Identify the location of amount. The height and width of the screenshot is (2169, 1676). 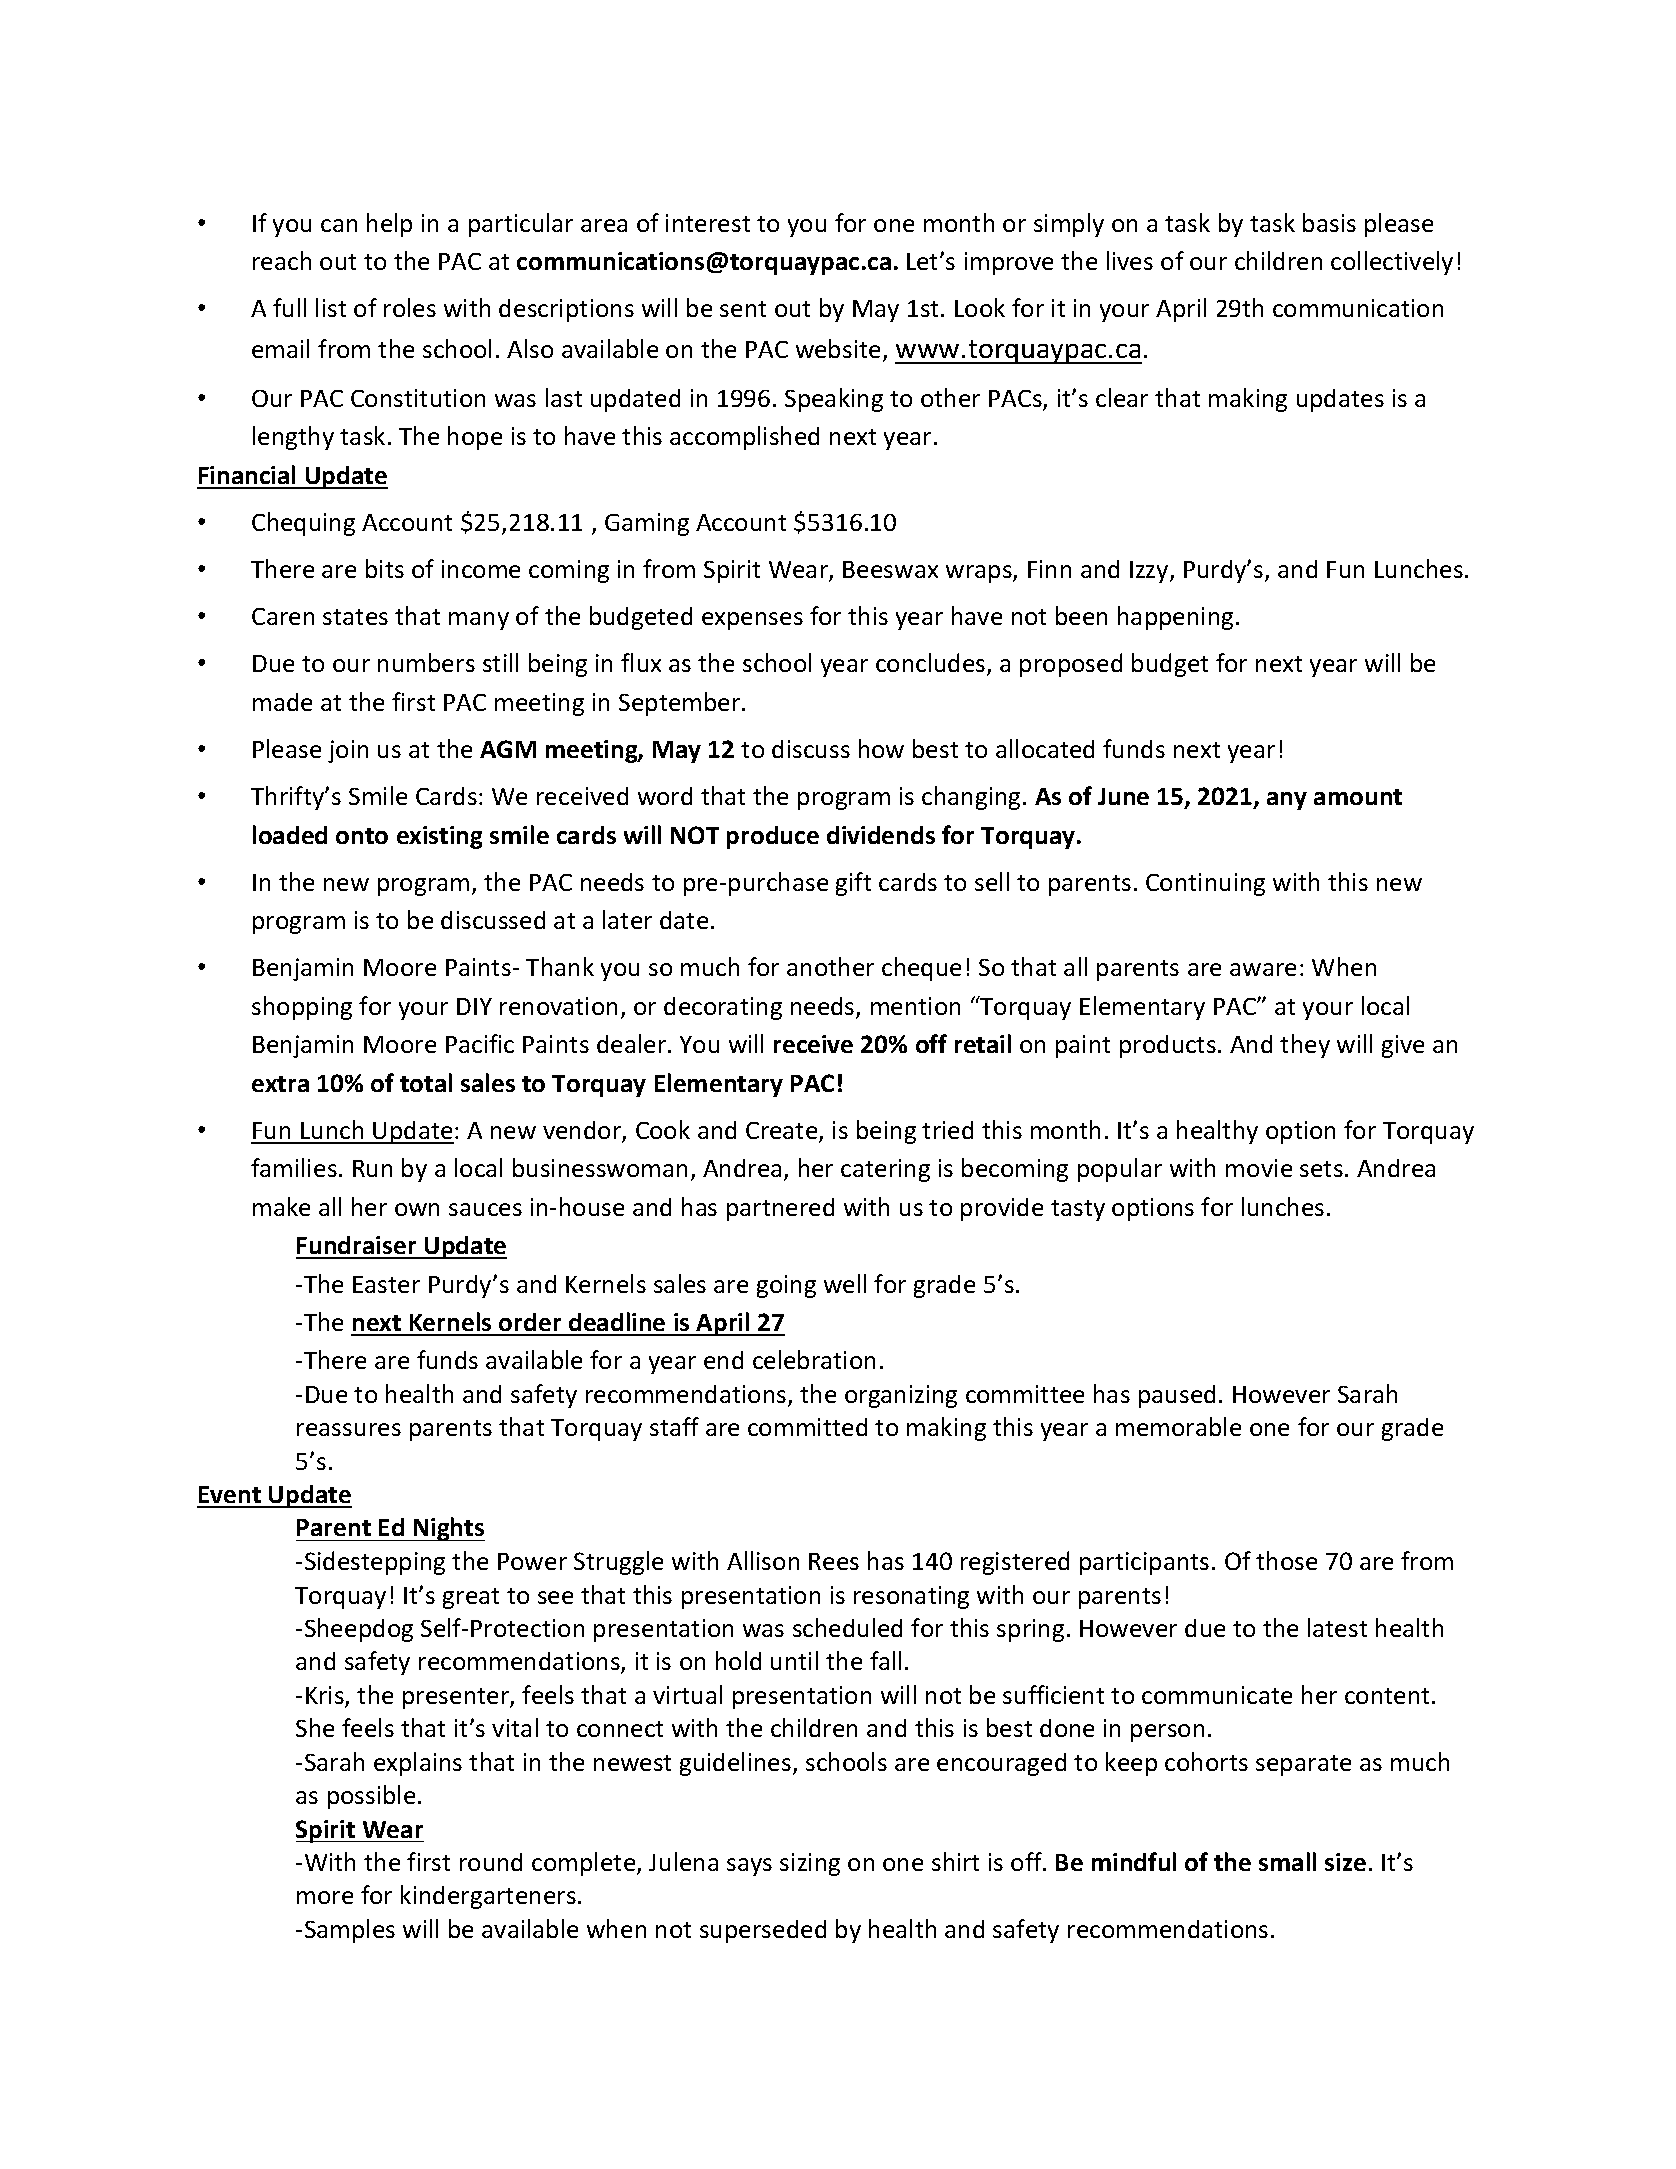
(1358, 797).
